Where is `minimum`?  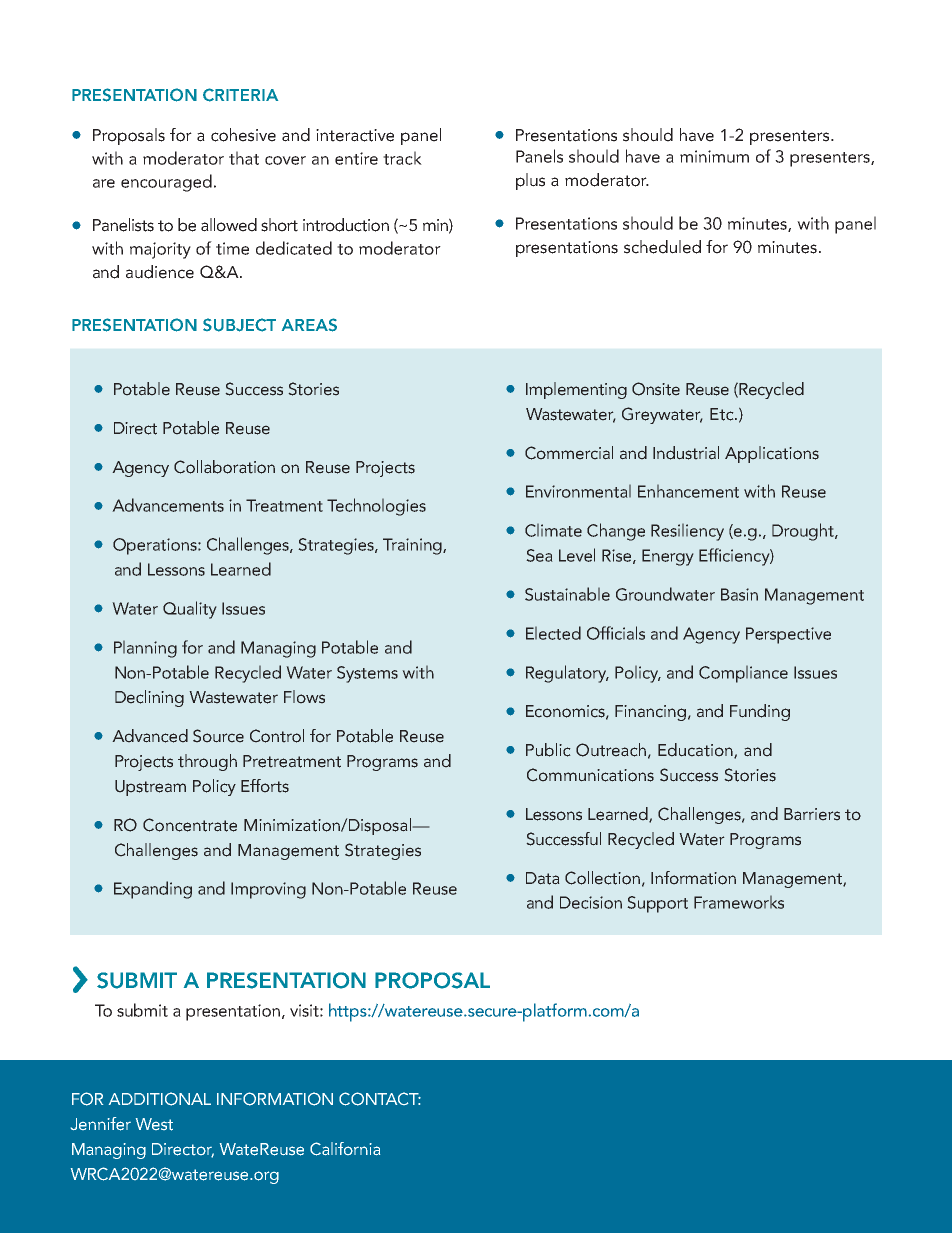 minimum is located at coordinates (714, 156).
